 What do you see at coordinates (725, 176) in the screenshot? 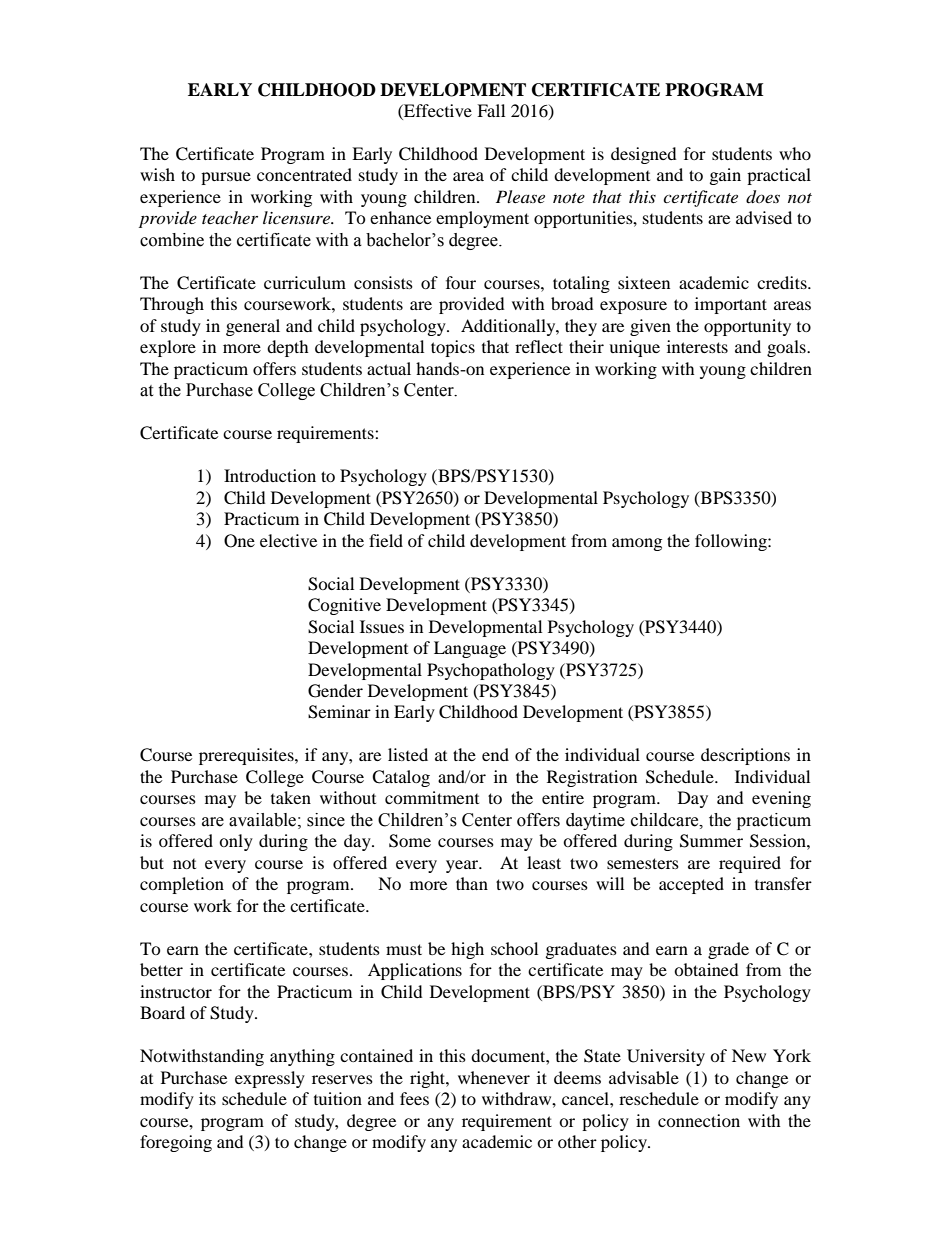
I see `gain` at bounding box center [725, 176].
